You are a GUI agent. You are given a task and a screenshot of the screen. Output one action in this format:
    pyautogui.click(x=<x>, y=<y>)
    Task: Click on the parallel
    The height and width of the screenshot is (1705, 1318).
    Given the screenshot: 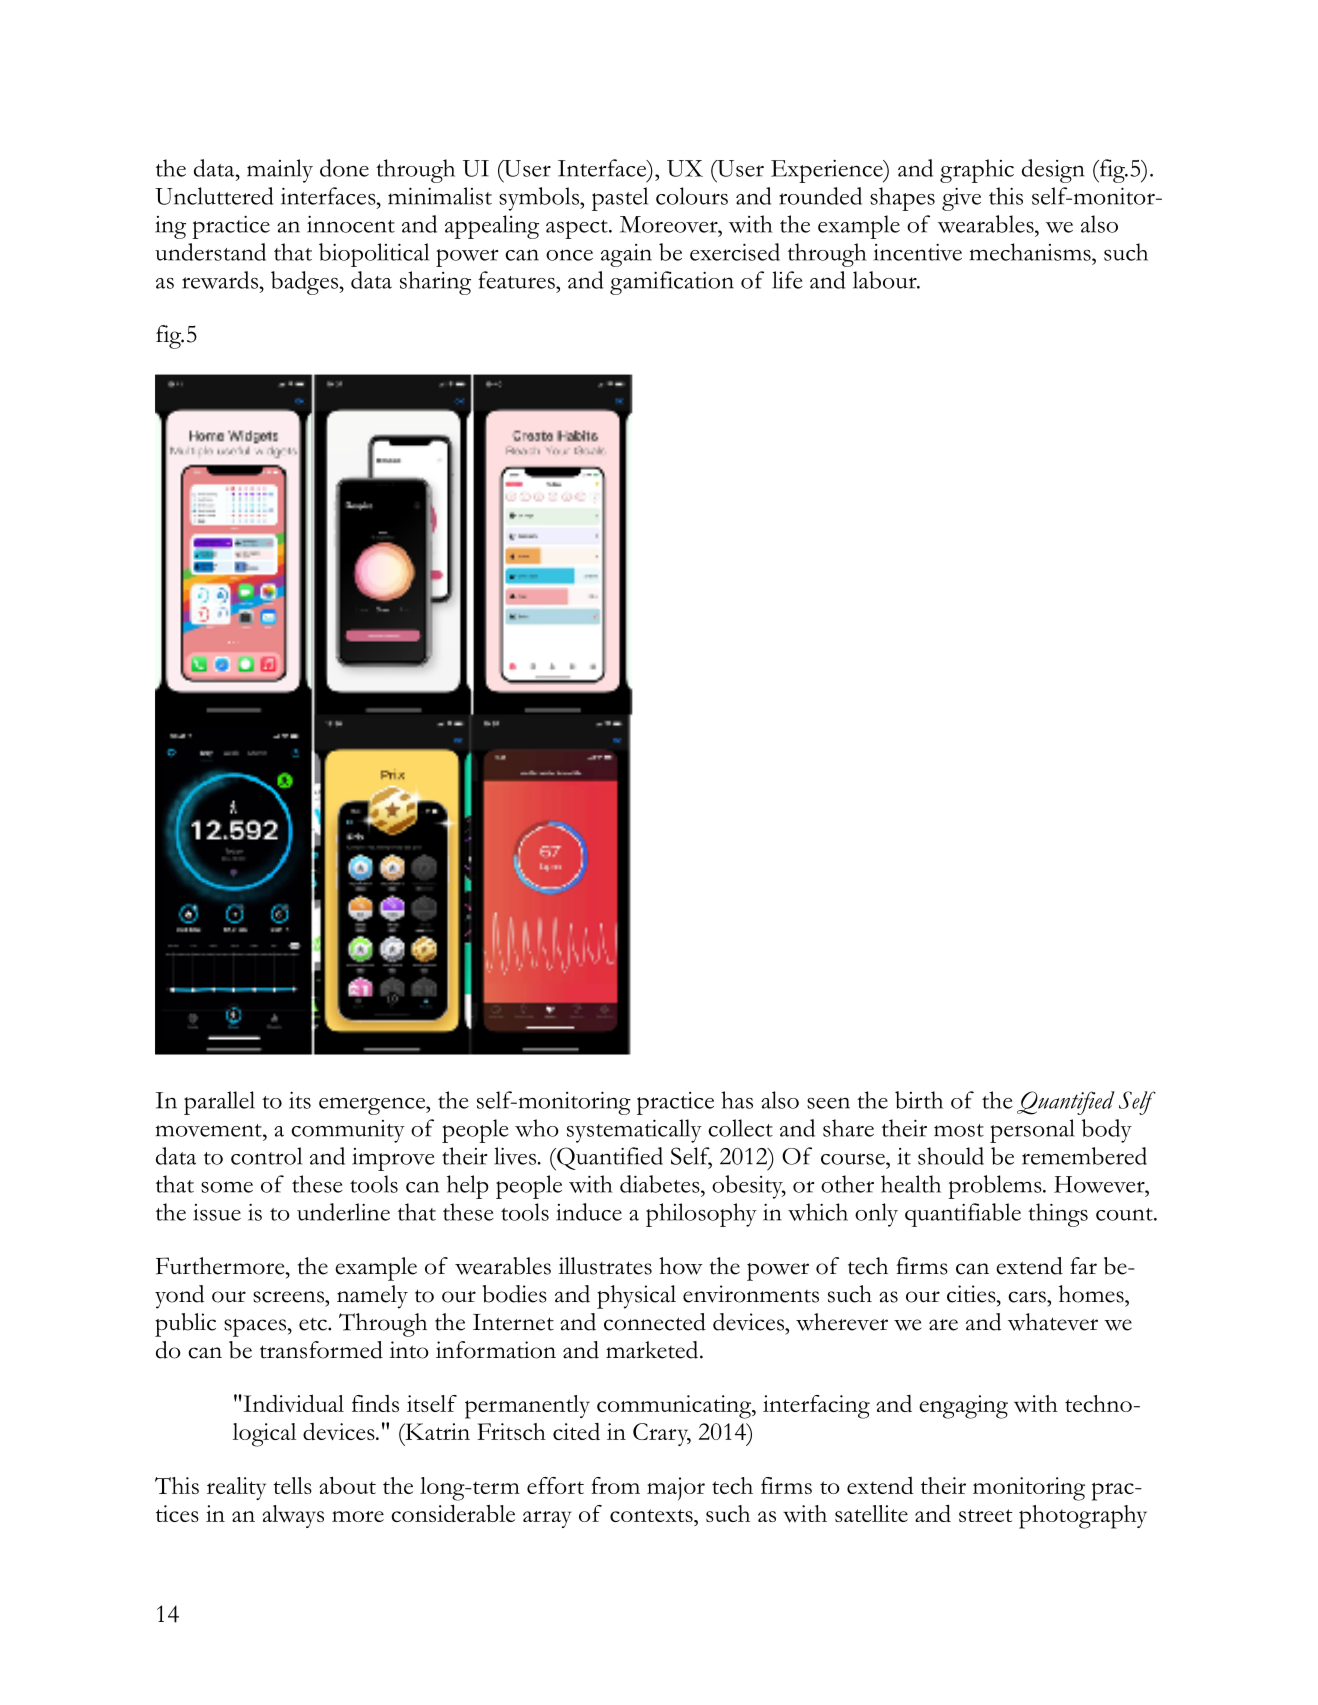 What is the action you would take?
    pyautogui.click(x=219, y=1103)
